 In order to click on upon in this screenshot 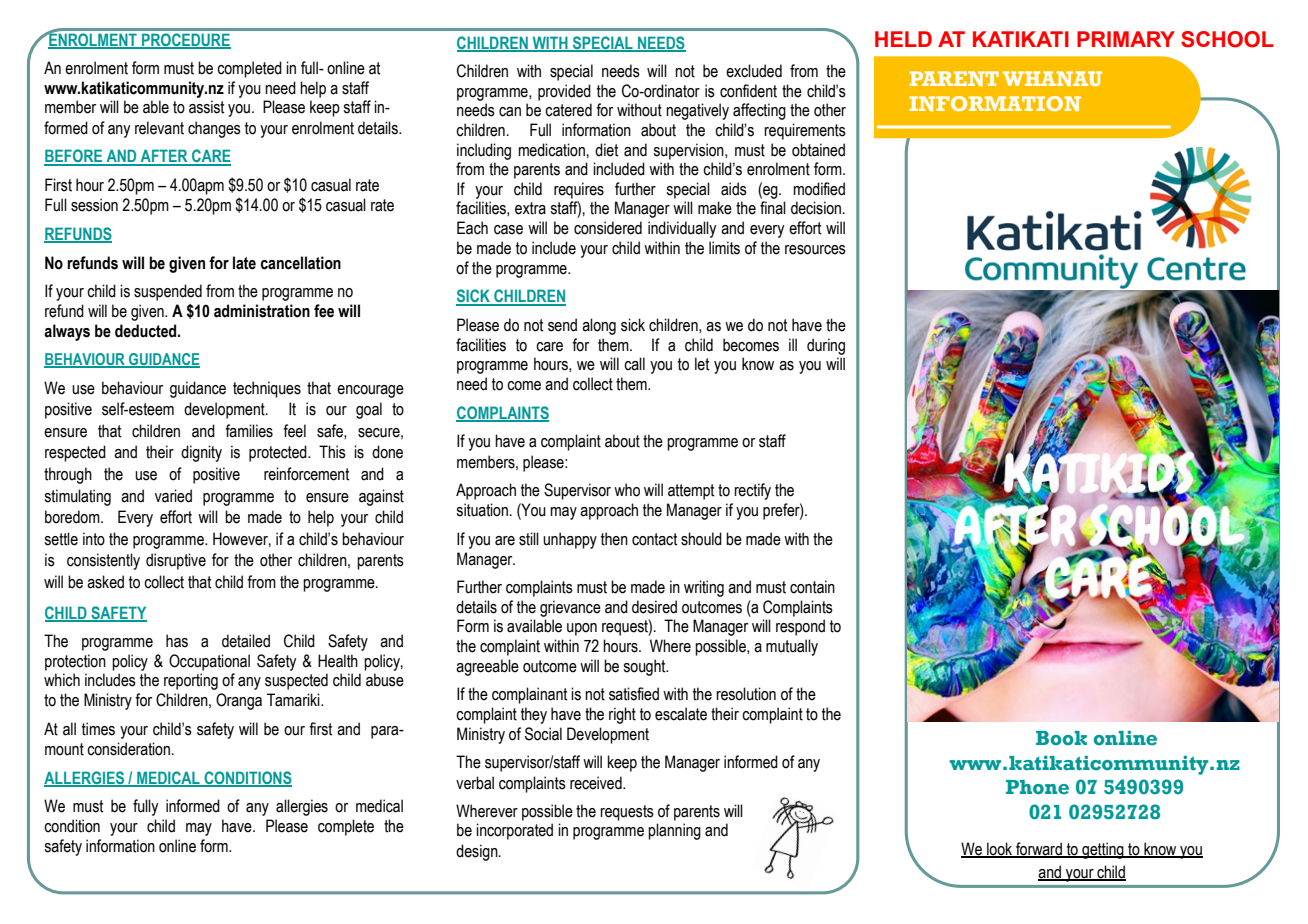, I will do `click(582, 629)`.
